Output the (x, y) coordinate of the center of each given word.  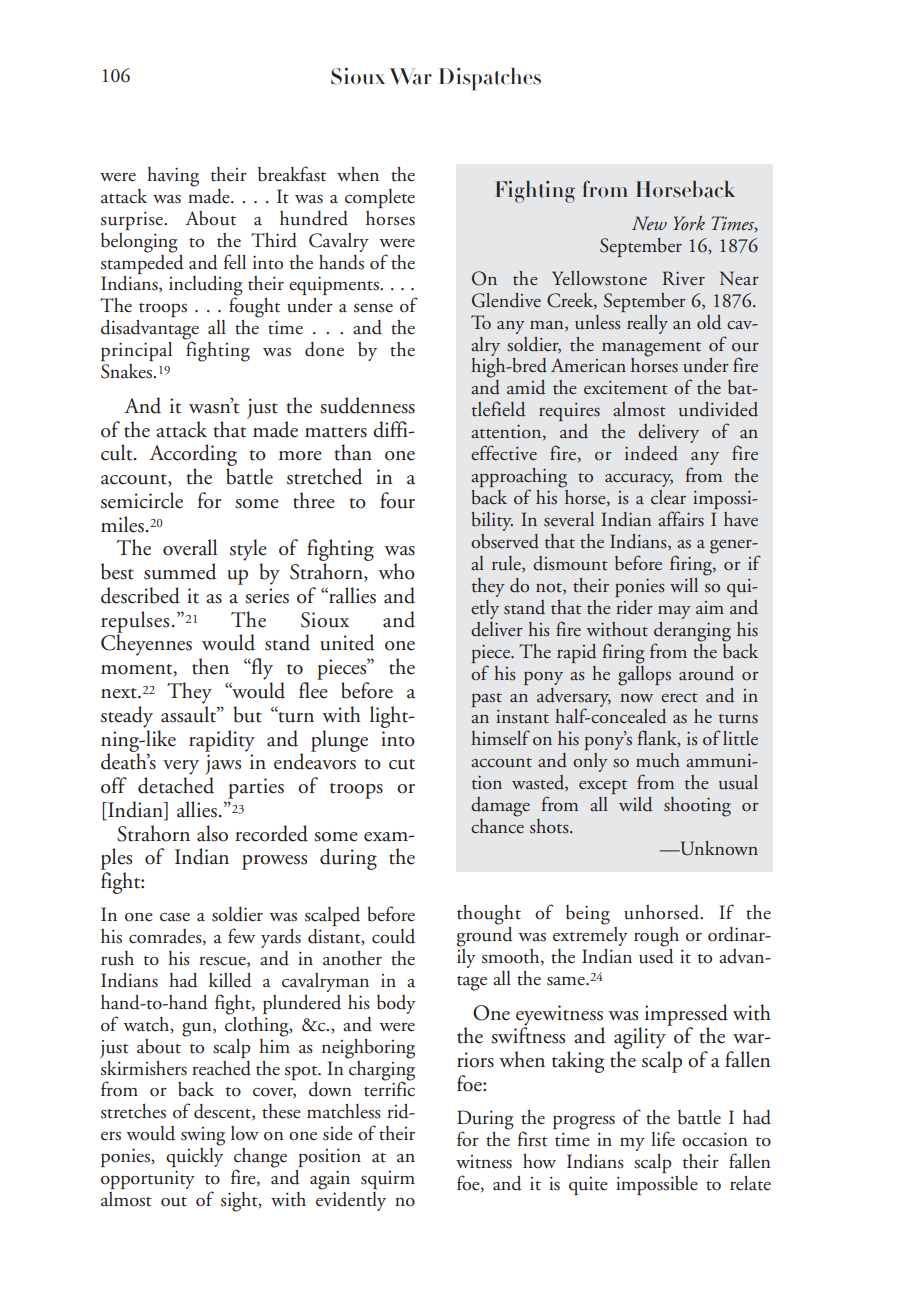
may (674, 612)
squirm (388, 1180)
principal (136, 351)
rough (656, 937)
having (173, 177)
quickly (194, 1156)
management (651, 349)
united (347, 642)
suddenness (367, 405)
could (393, 936)
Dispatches (490, 79)
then (210, 666)
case (175, 917)
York (689, 223)
